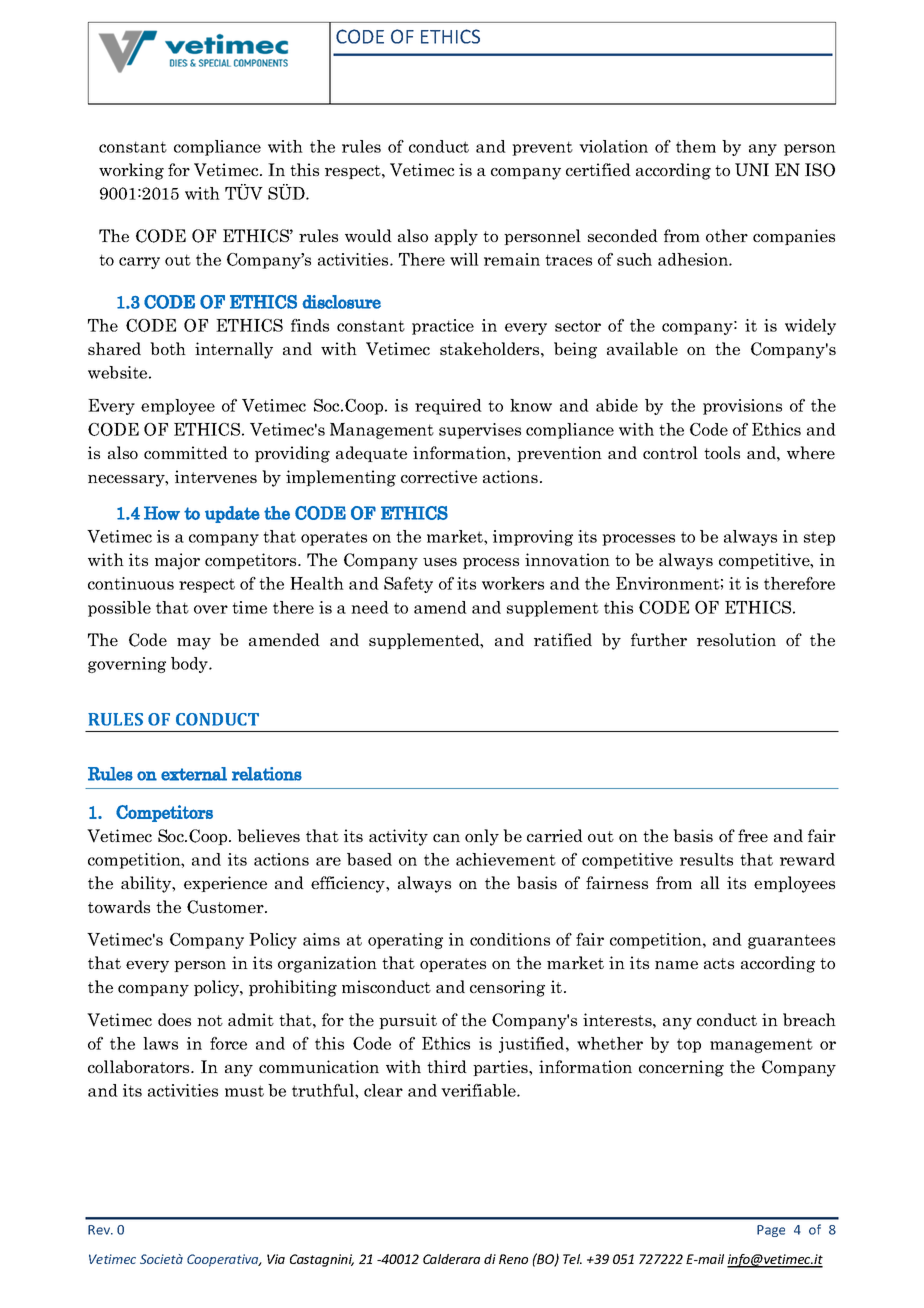  What do you see at coordinates (753, 835) in the screenshot?
I see `free` at bounding box center [753, 835].
